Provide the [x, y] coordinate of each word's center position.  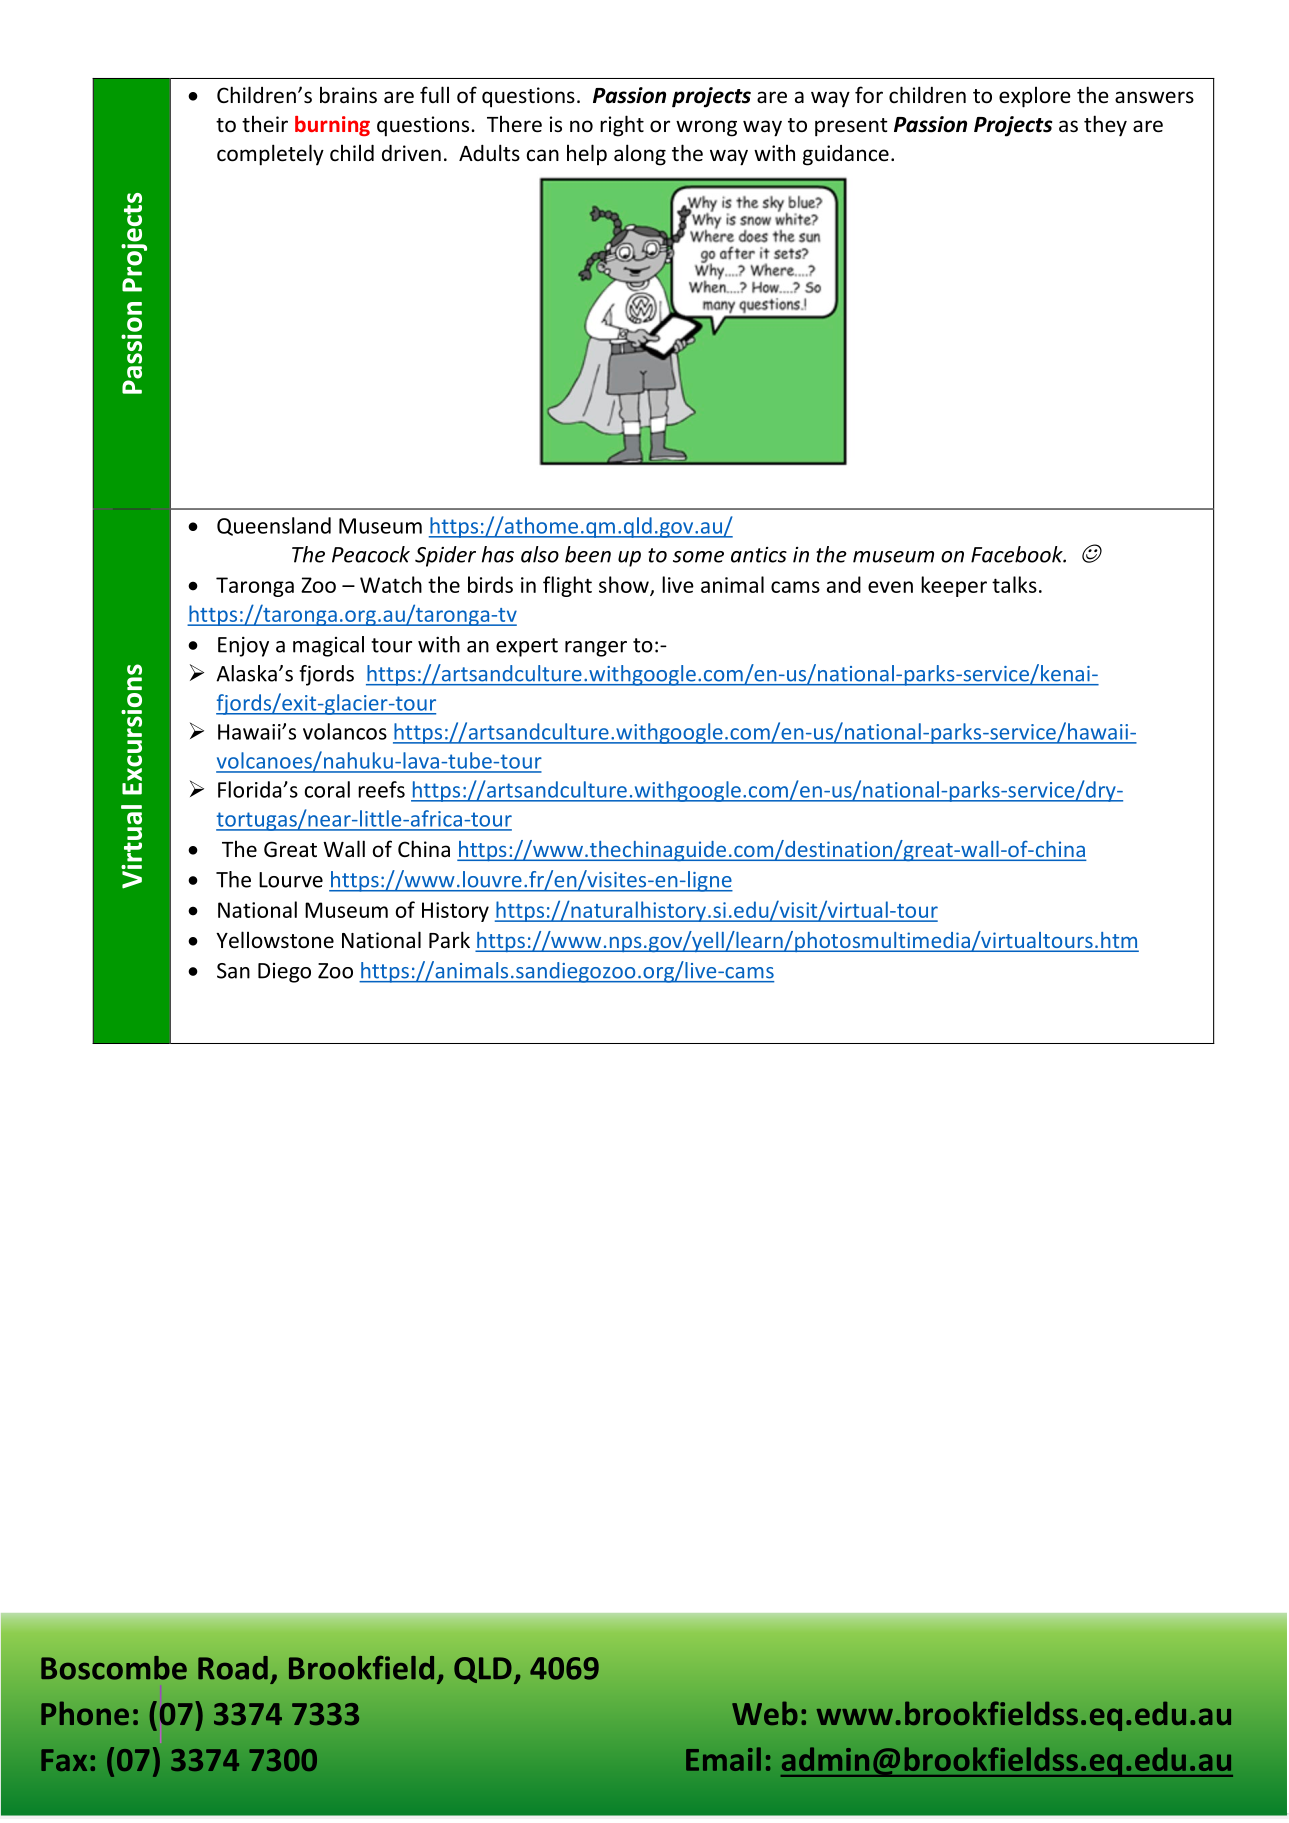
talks [1014, 584]
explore [1035, 97]
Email [723, 1759]
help [587, 154]
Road [233, 1668]
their [265, 123]
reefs [381, 789]
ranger [596, 649]
